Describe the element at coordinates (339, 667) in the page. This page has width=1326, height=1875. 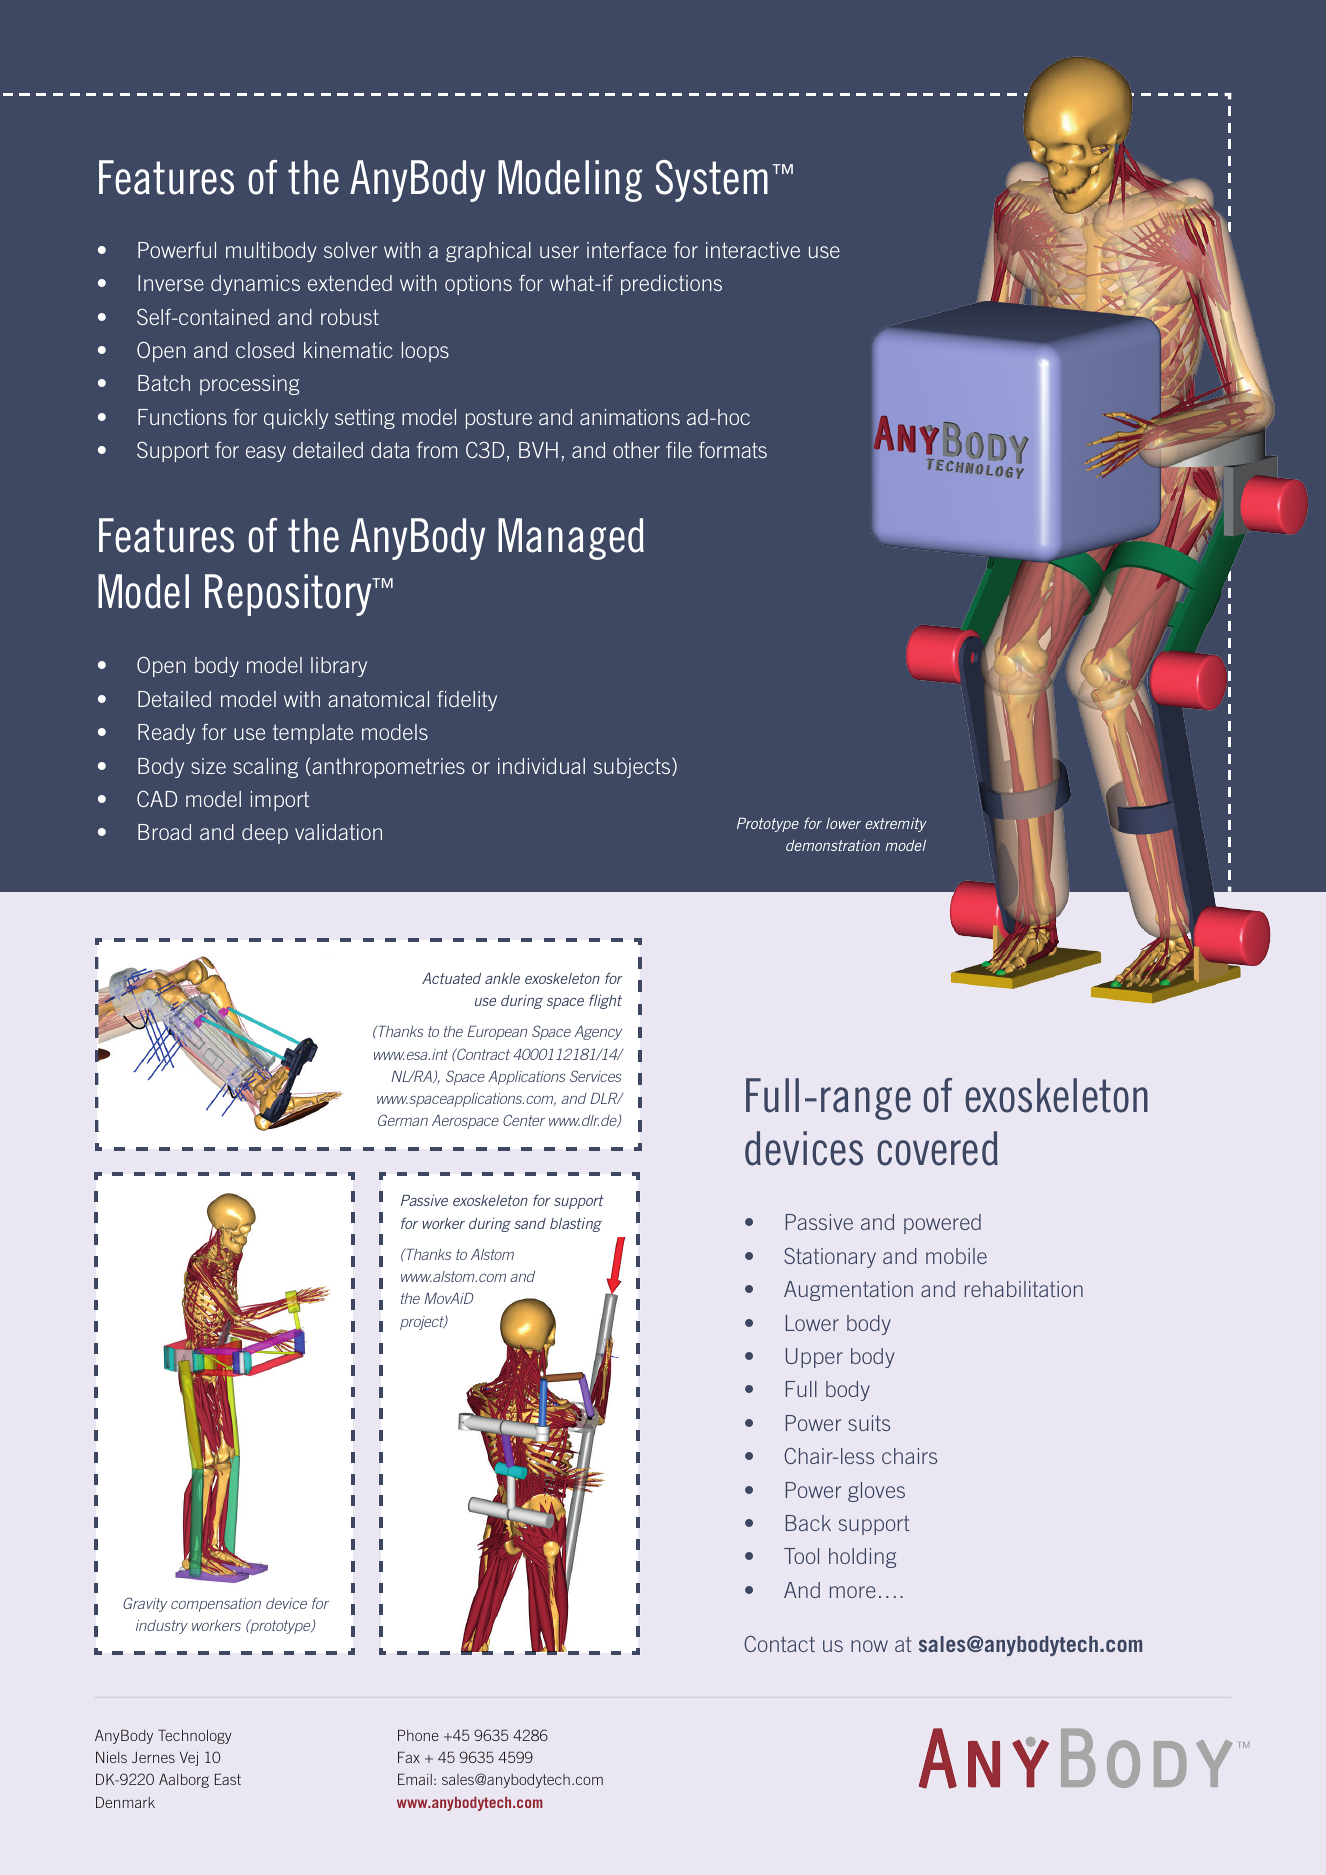
I see `library` at that location.
